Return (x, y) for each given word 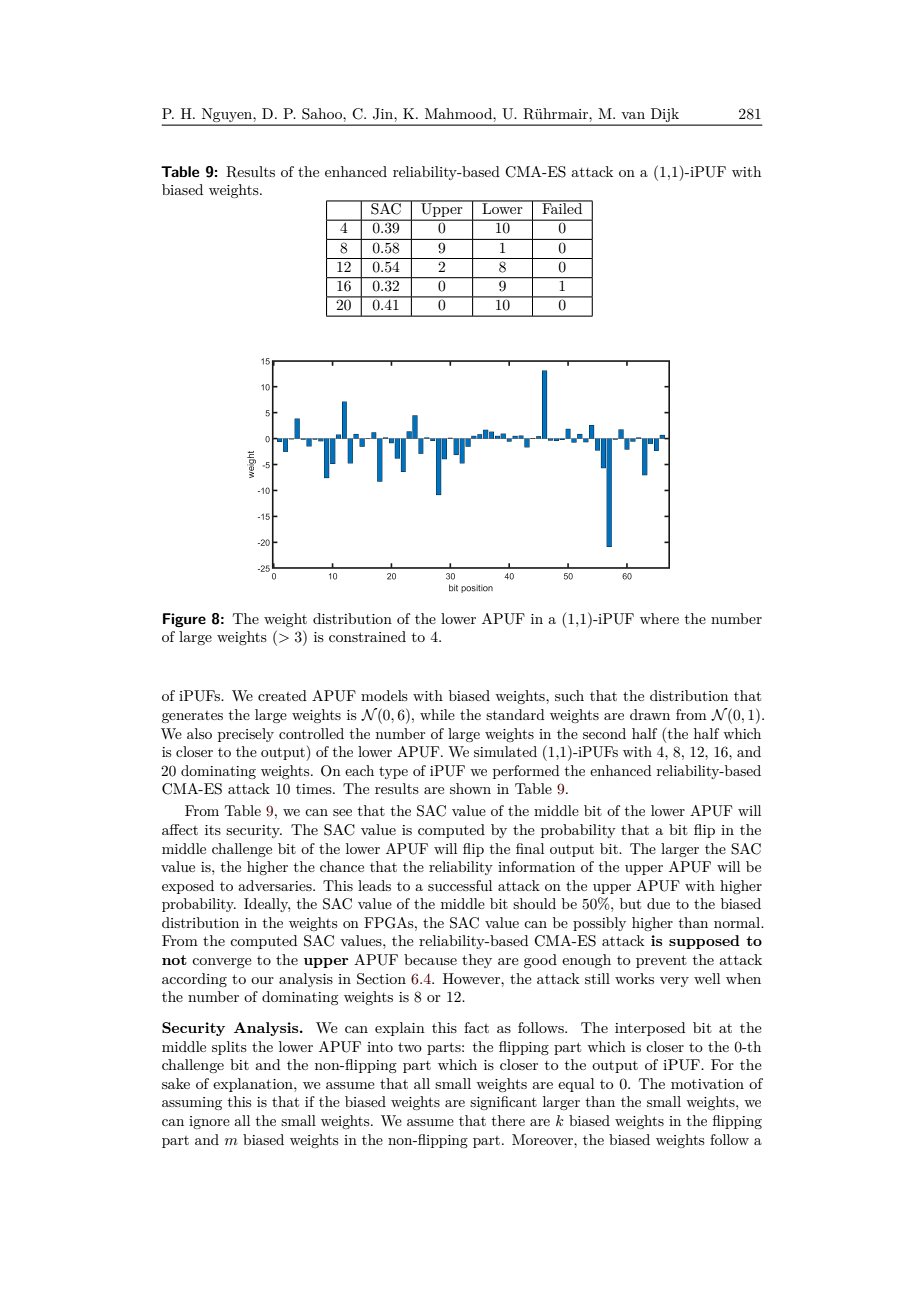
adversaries (276, 885)
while (437, 714)
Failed (562, 207)
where (659, 618)
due (658, 903)
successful (460, 885)
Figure (184, 620)
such (569, 695)
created (282, 695)
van (633, 115)
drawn (650, 714)
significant (503, 1103)
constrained (367, 636)
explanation (254, 1085)
